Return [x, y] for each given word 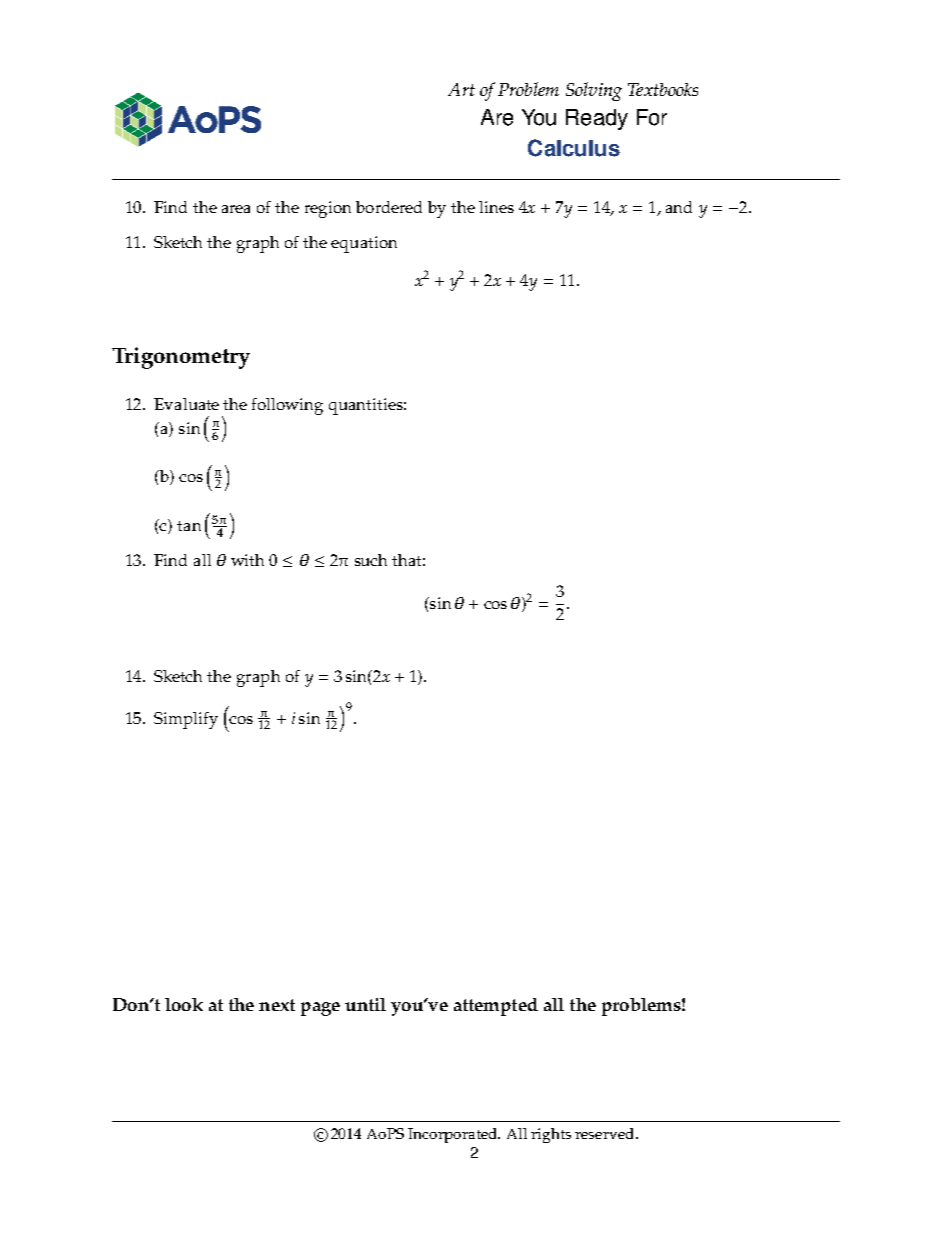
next [277, 1005]
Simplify [186, 720]
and [679, 207]
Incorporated [454, 1135]
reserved [606, 1133]
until [365, 1004]
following [287, 406]
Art [461, 89]
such [371, 560]
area [236, 209]
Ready [597, 119]
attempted [496, 1007]
